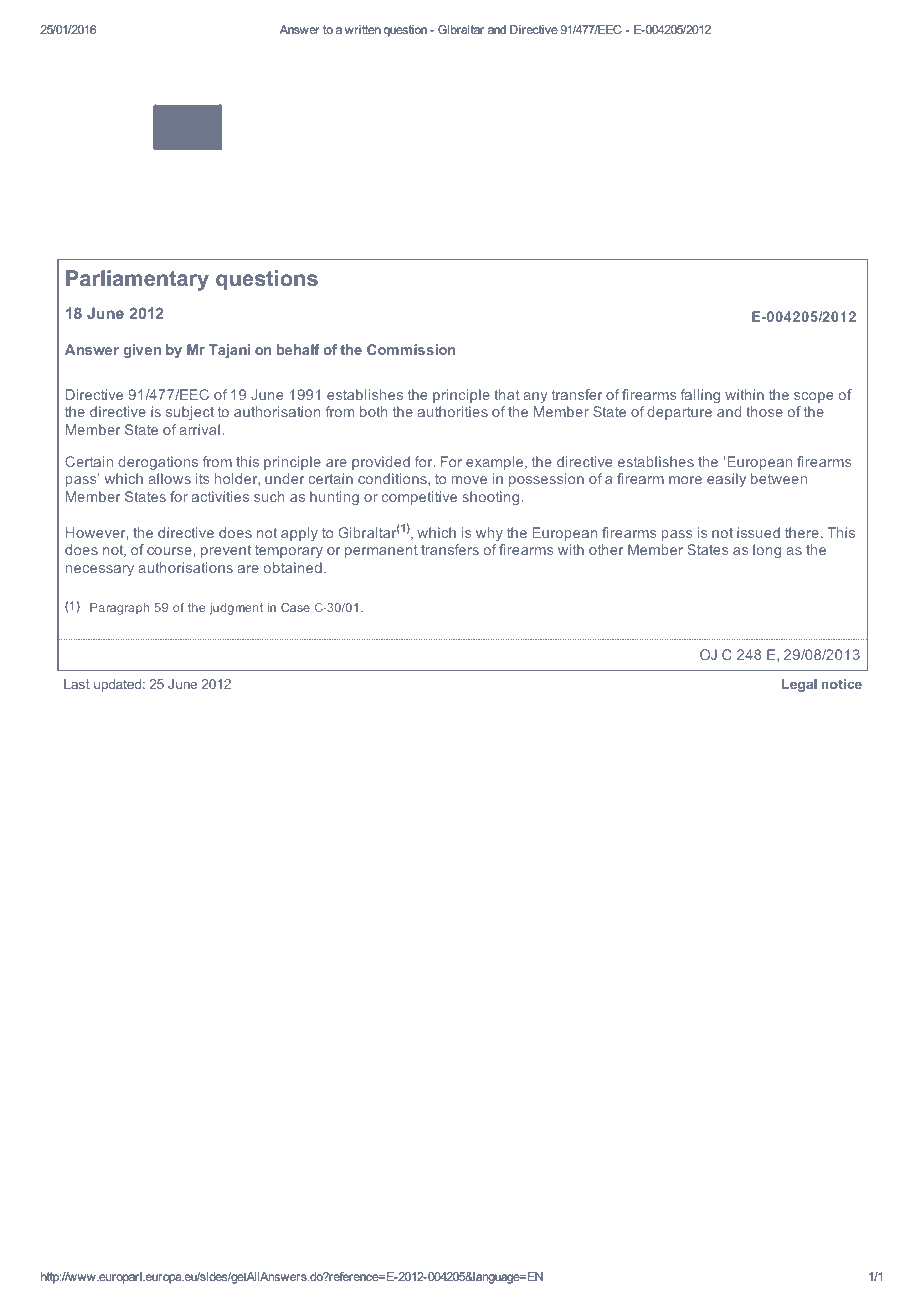  I want to click on issued, so click(758, 532).
